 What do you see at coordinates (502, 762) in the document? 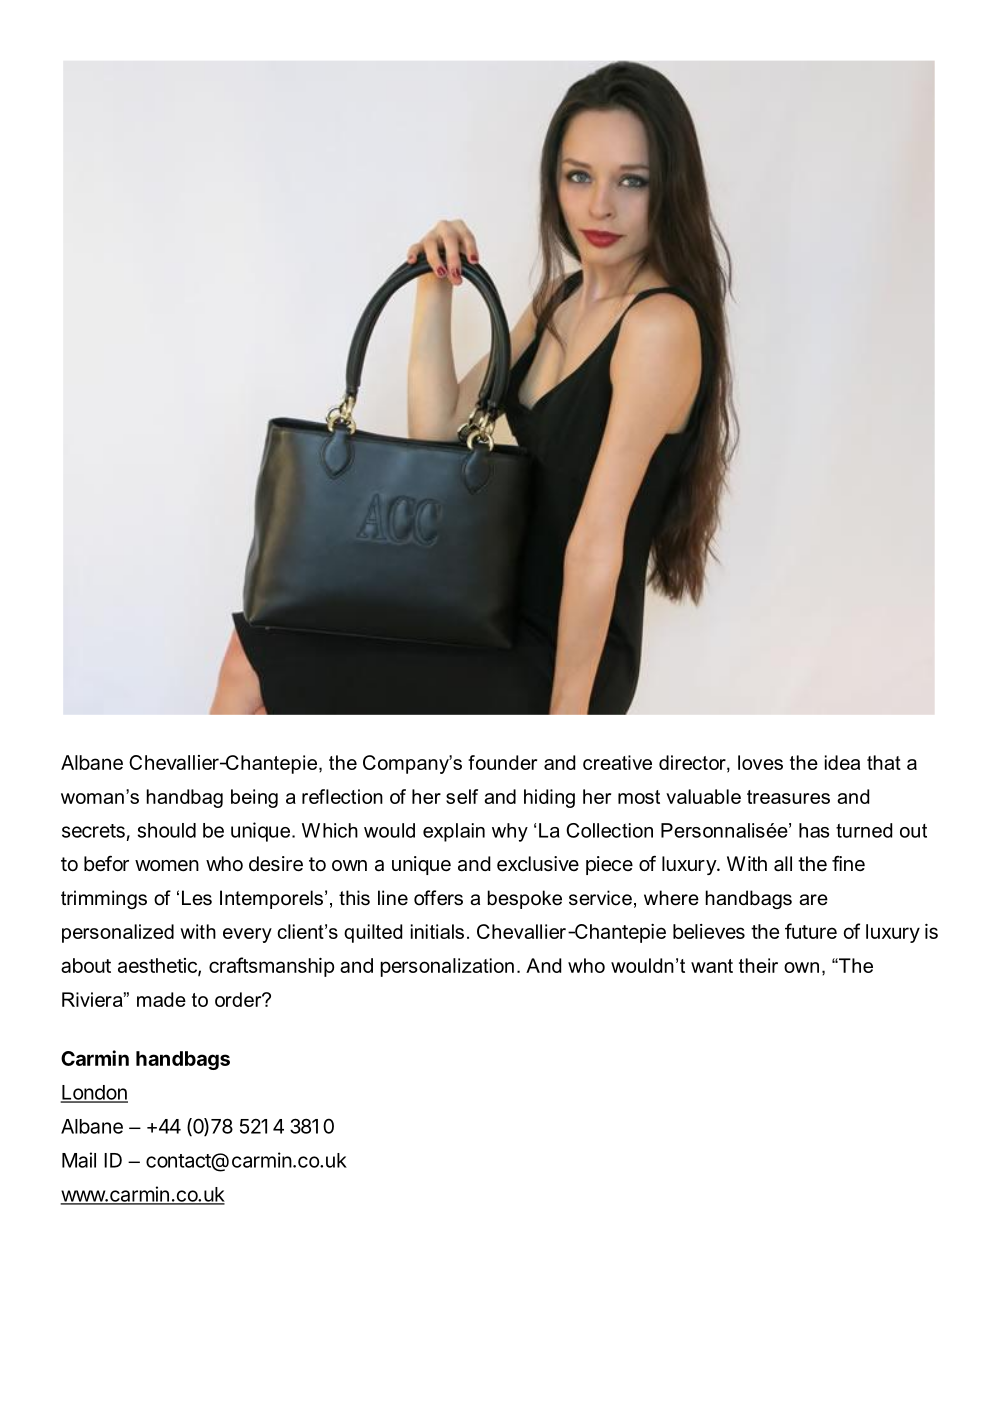
I see `founder` at bounding box center [502, 762].
